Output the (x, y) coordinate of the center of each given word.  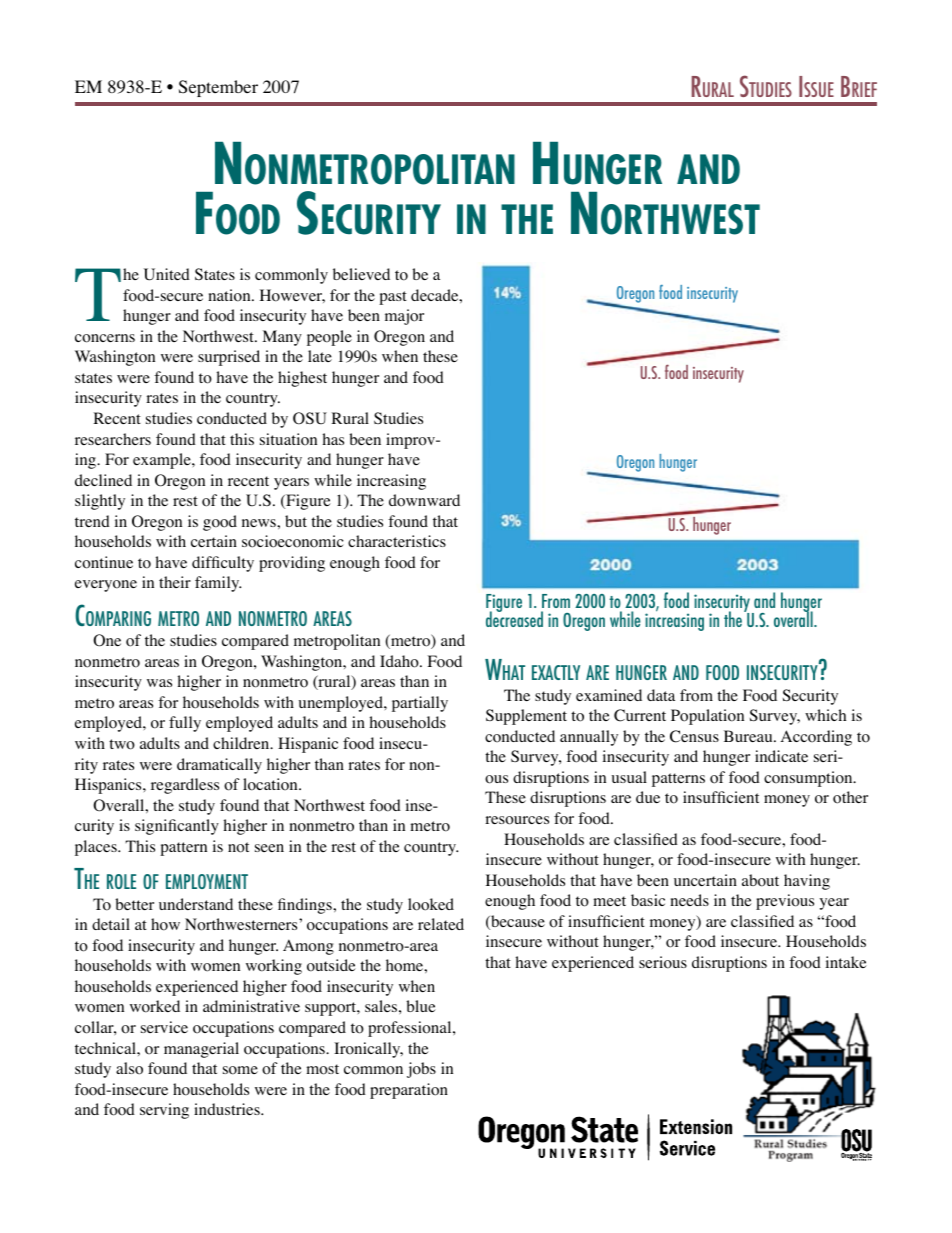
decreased (514, 618)
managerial (201, 1050)
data (661, 695)
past (393, 298)
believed (361, 274)
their (175, 582)
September (218, 88)
